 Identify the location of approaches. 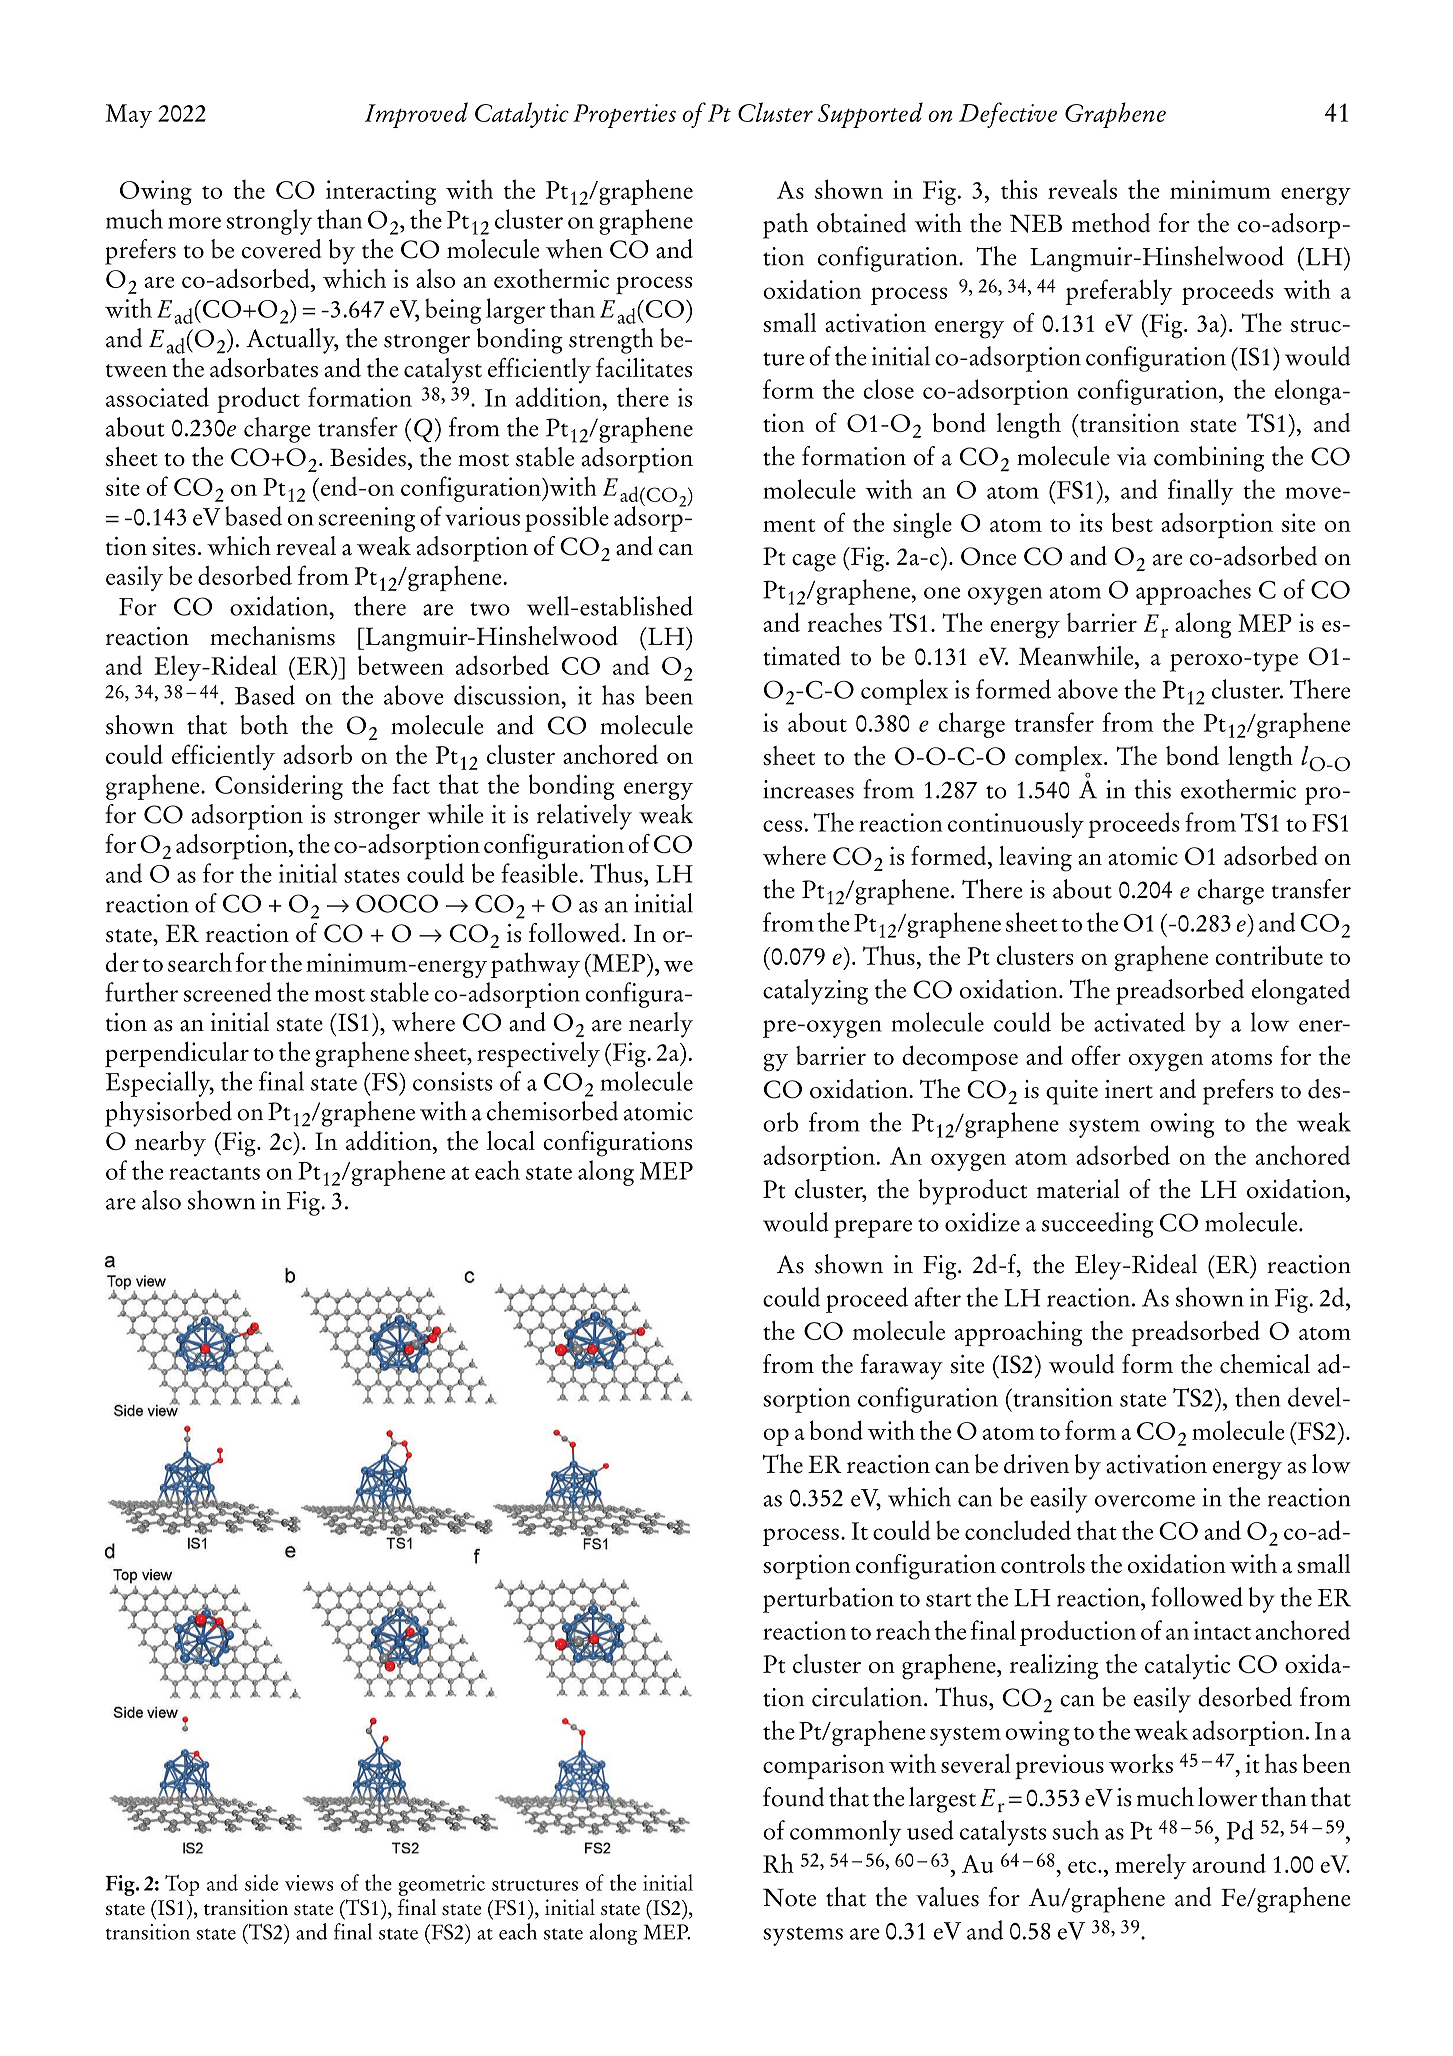
(1193, 592).
